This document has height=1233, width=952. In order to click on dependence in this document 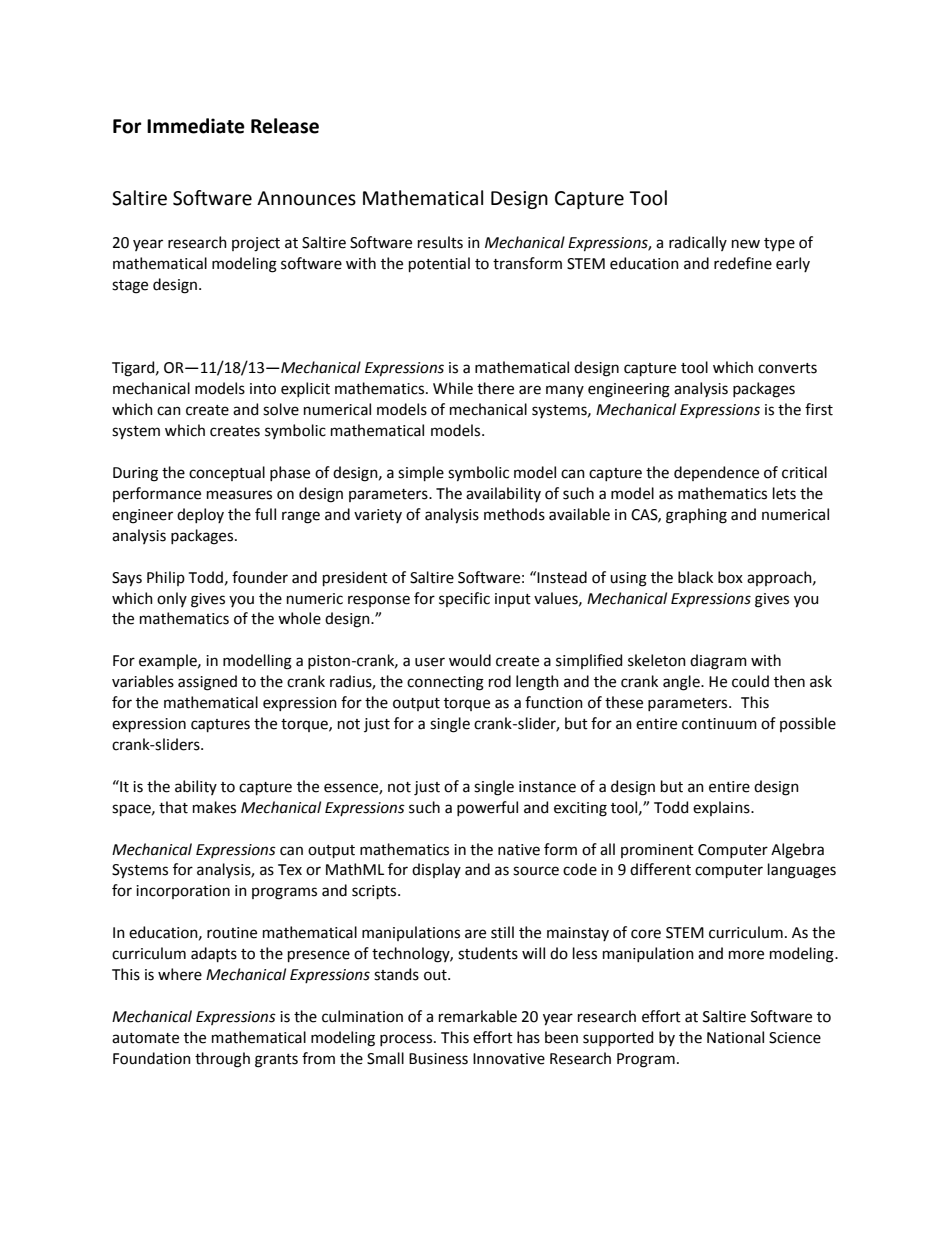, I will do `click(716, 473)`.
